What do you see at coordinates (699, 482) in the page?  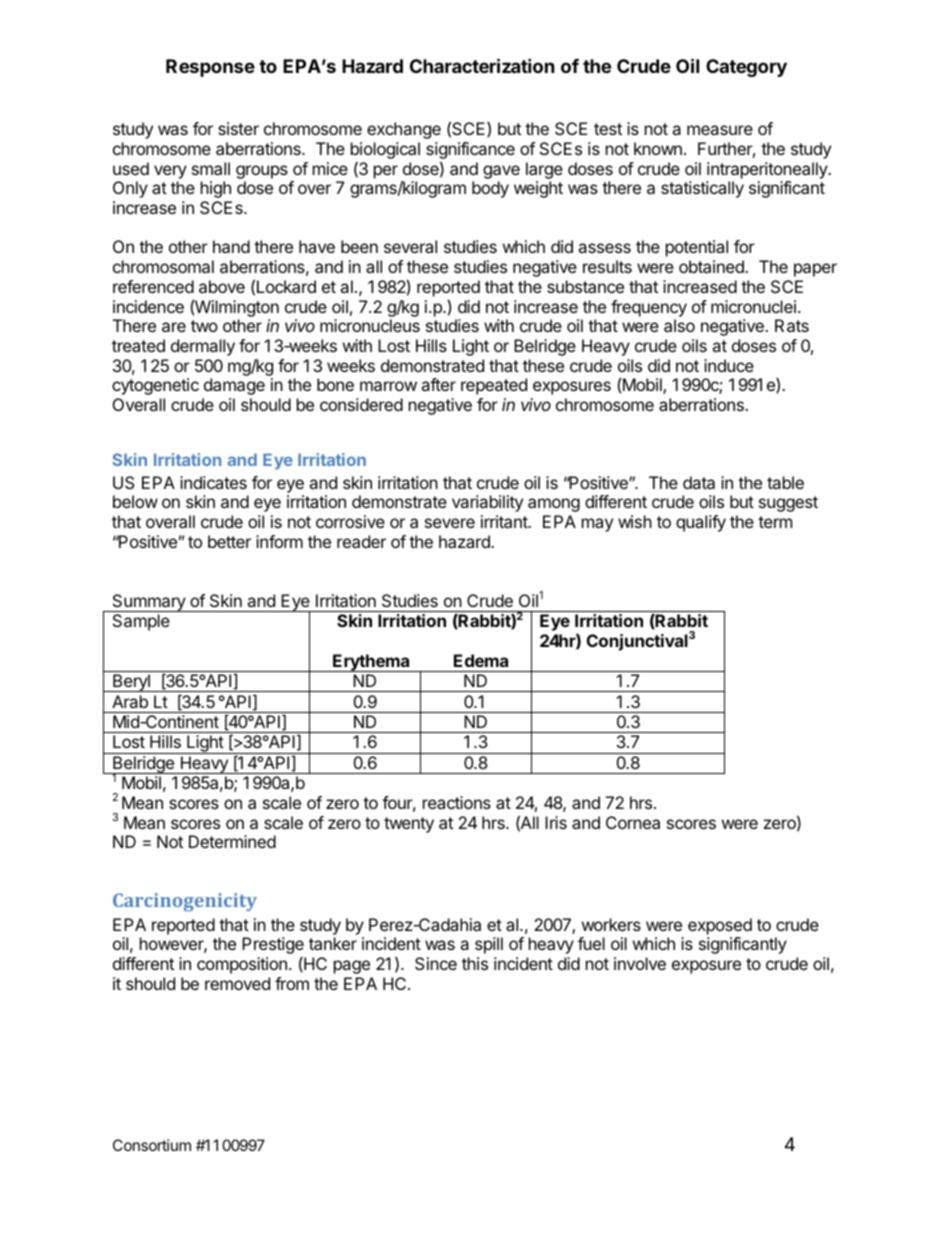 I see `data` at bounding box center [699, 482].
